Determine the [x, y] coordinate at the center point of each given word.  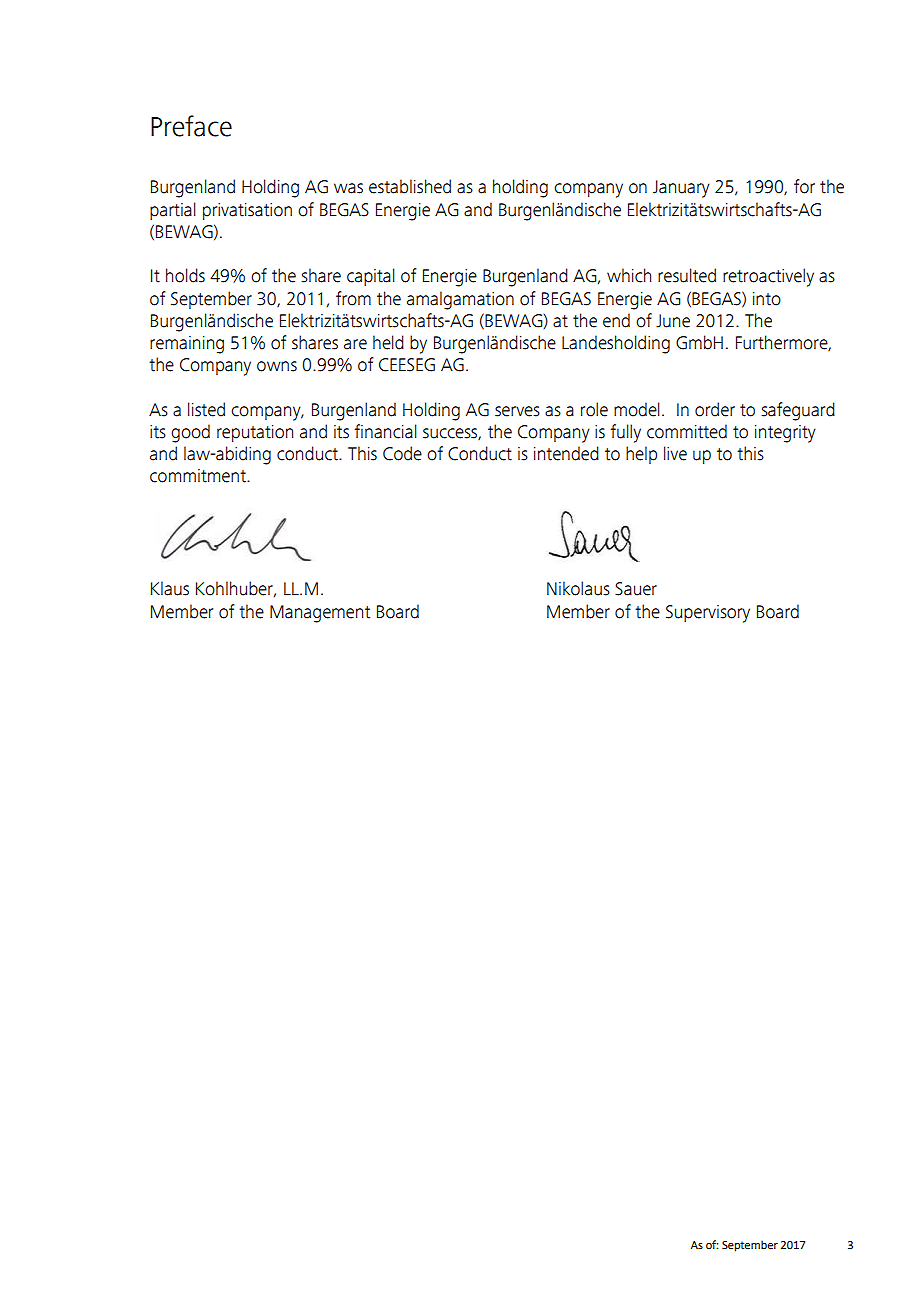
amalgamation [460, 300]
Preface [191, 126]
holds [185, 275]
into [767, 299]
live [675, 453]
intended [566, 453]
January [681, 189]
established [410, 186]
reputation [255, 433]
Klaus [170, 588]
